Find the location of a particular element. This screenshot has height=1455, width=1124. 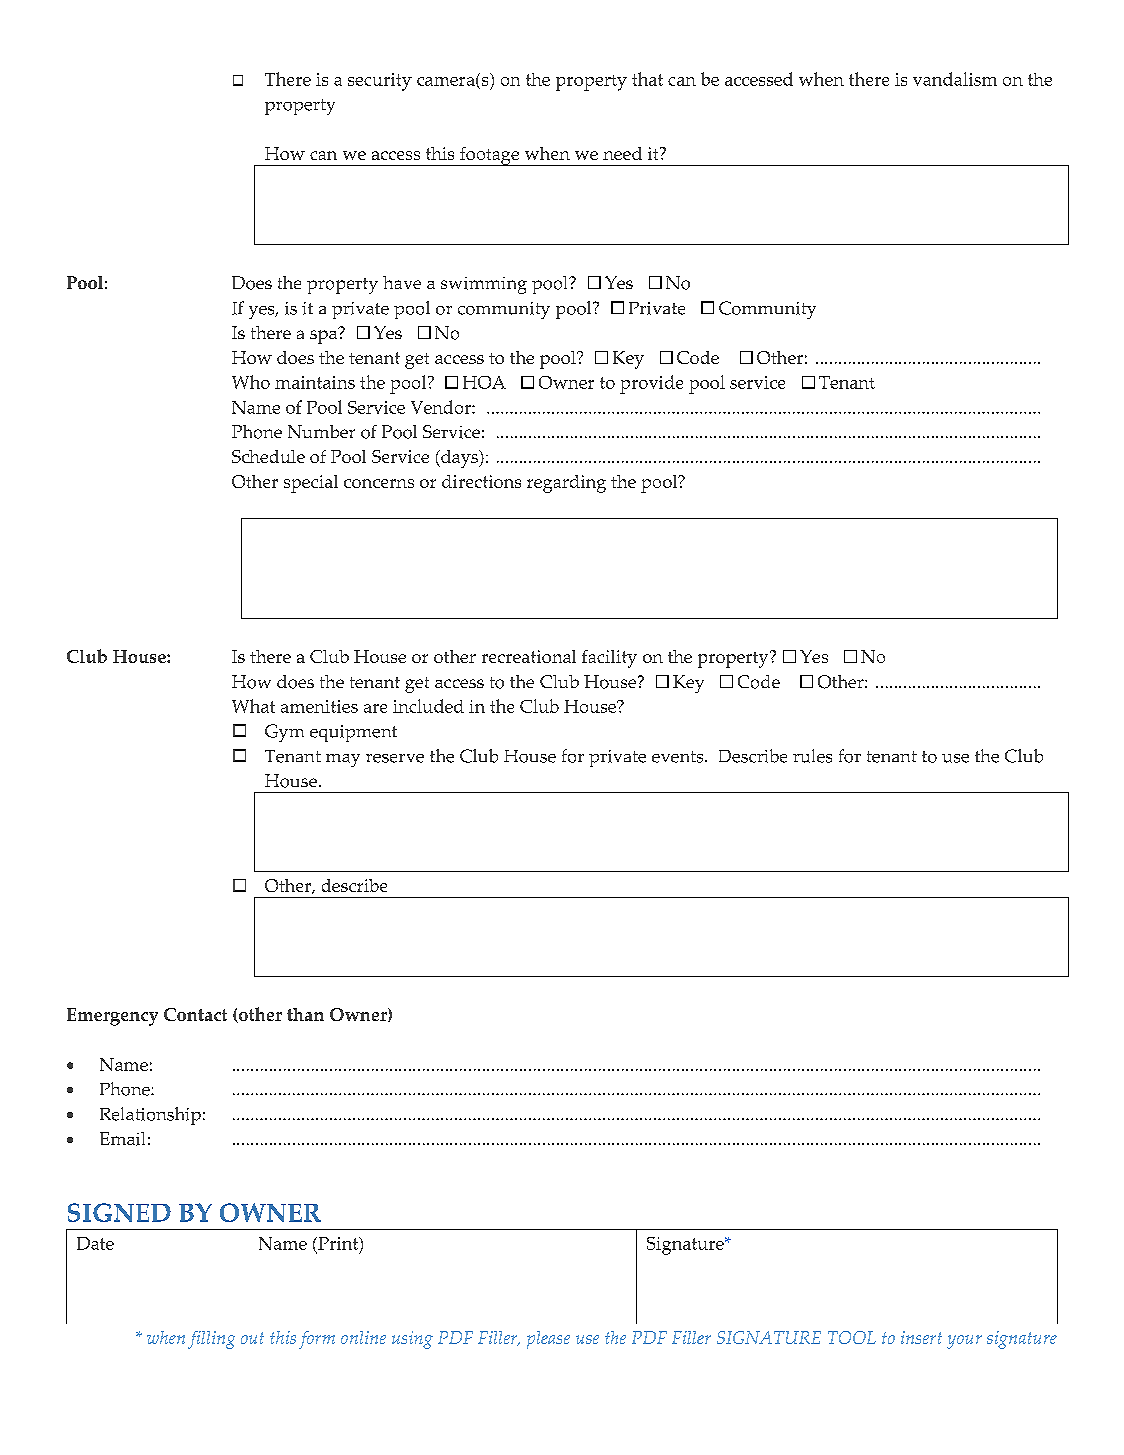

than is located at coordinates (305, 1014).
